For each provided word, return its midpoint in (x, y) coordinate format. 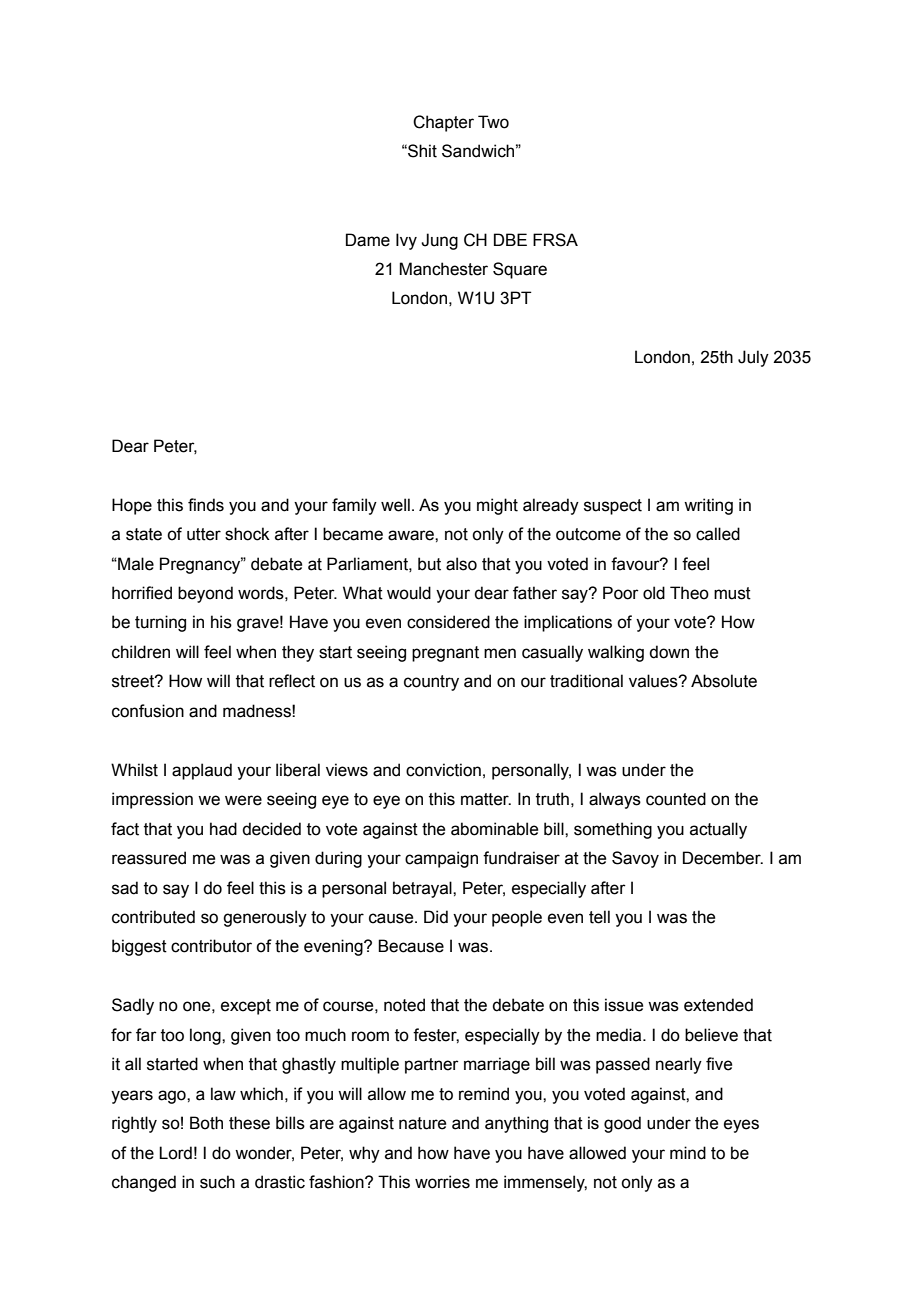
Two (493, 122)
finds (206, 505)
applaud (202, 771)
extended (718, 1005)
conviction (443, 770)
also (461, 564)
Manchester (443, 269)
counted (676, 799)
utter (204, 534)
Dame (368, 240)
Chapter (443, 123)
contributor (211, 946)
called (718, 534)
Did (436, 917)
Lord (175, 1153)
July (753, 358)
